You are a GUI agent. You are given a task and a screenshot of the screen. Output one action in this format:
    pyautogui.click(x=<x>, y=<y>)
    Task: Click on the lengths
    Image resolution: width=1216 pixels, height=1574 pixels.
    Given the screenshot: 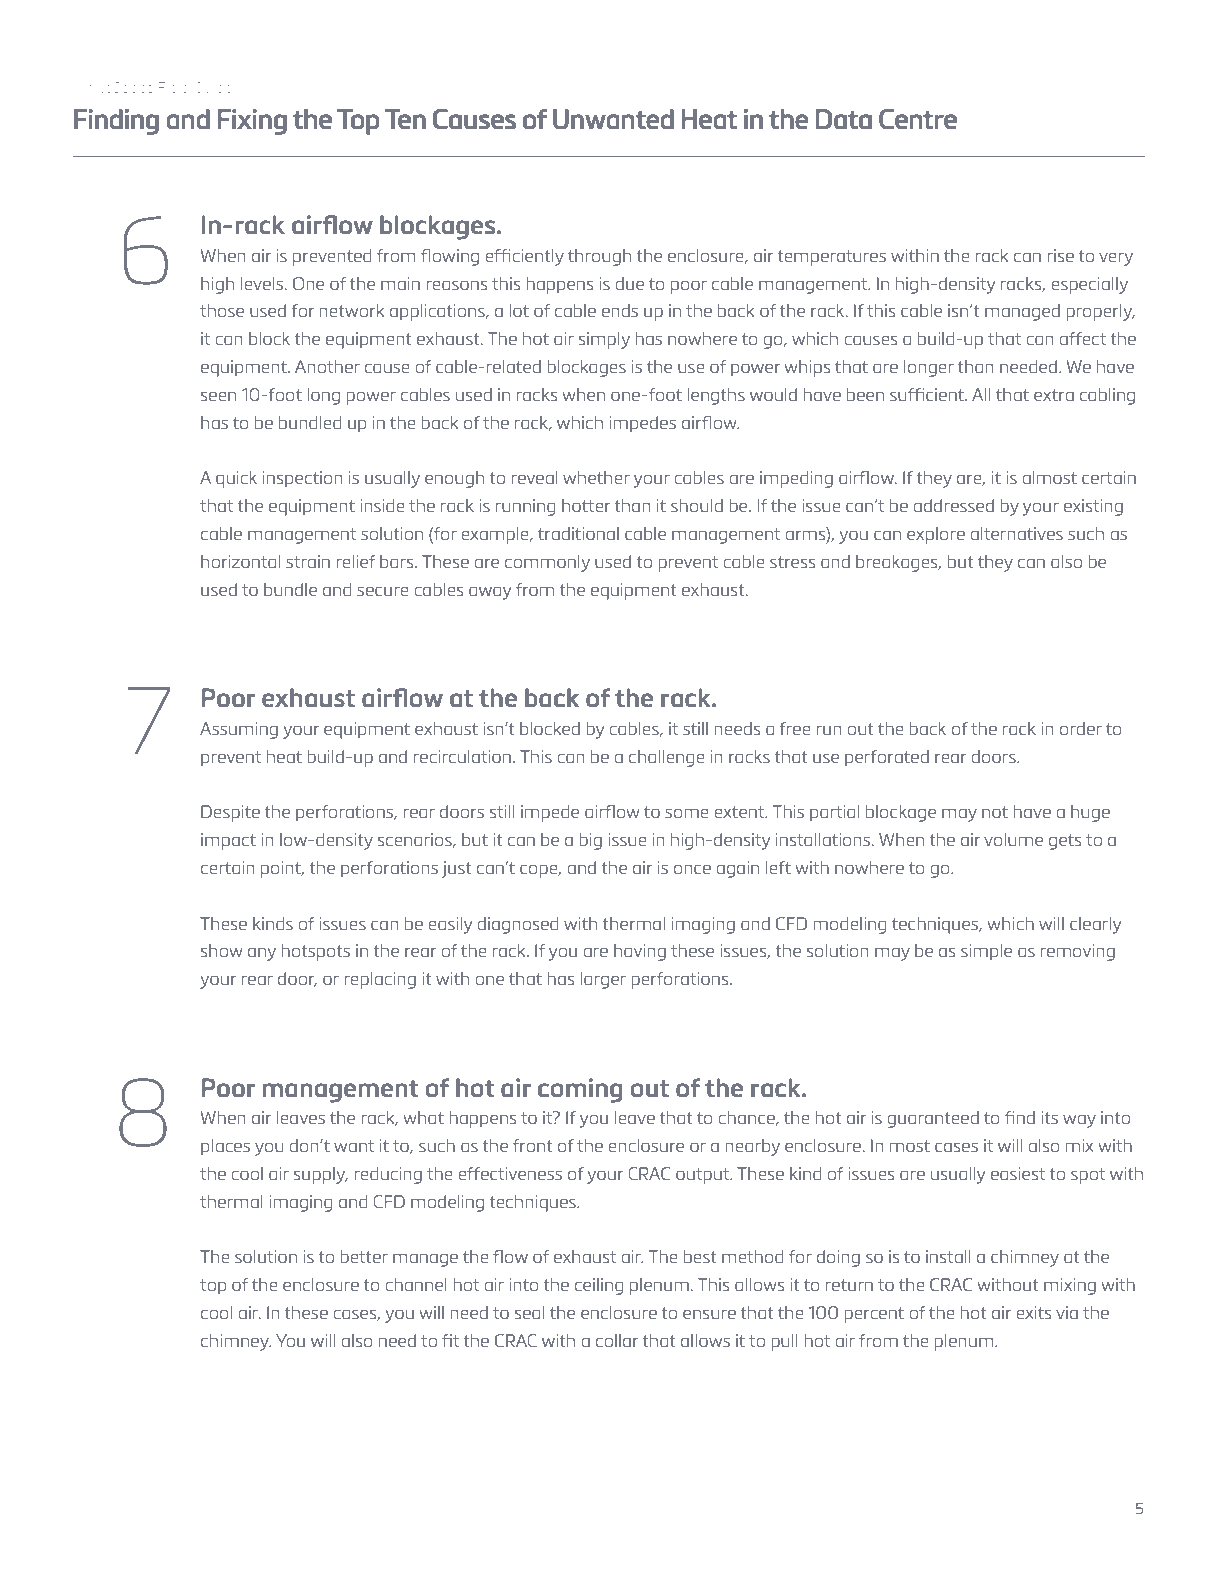 What is the action you would take?
    pyautogui.click(x=716, y=396)
